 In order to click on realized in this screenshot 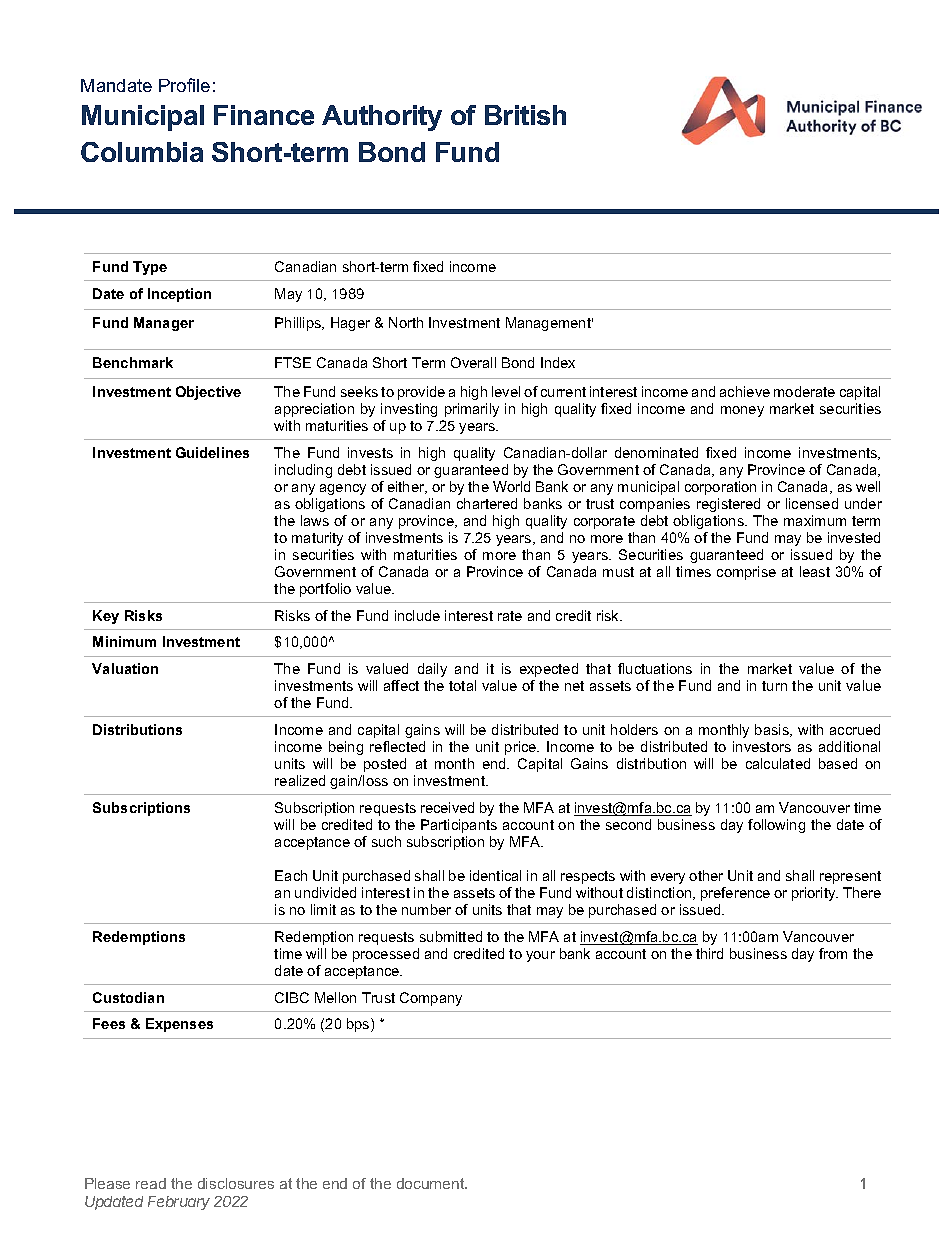, I will do `click(300, 780)`.
